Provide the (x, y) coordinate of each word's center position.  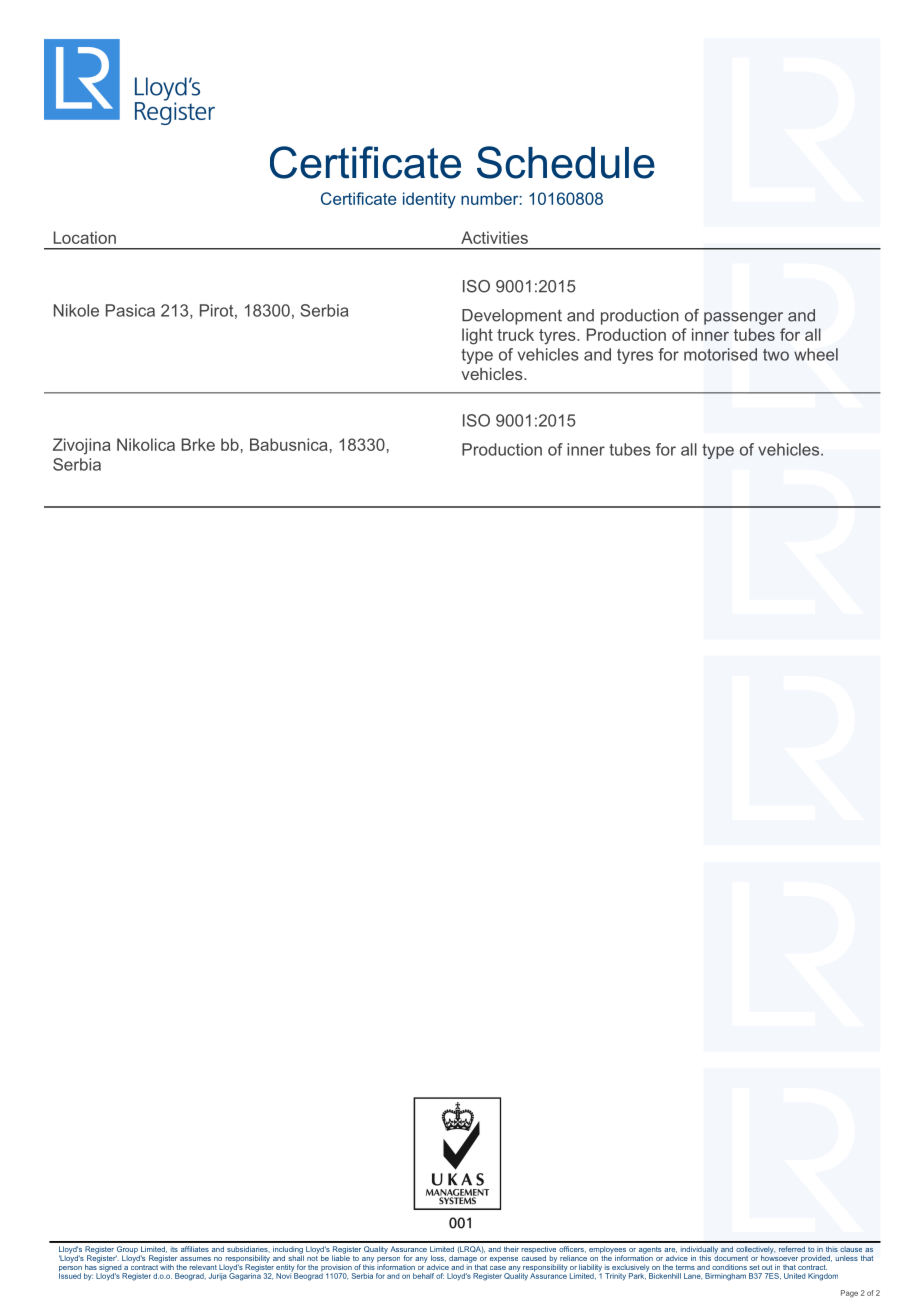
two (776, 355)
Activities (494, 237)
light (477, 336)
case (498, 1268)
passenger (743, 318)
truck (515, 334)
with (166, 1266)
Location (85, 237)
